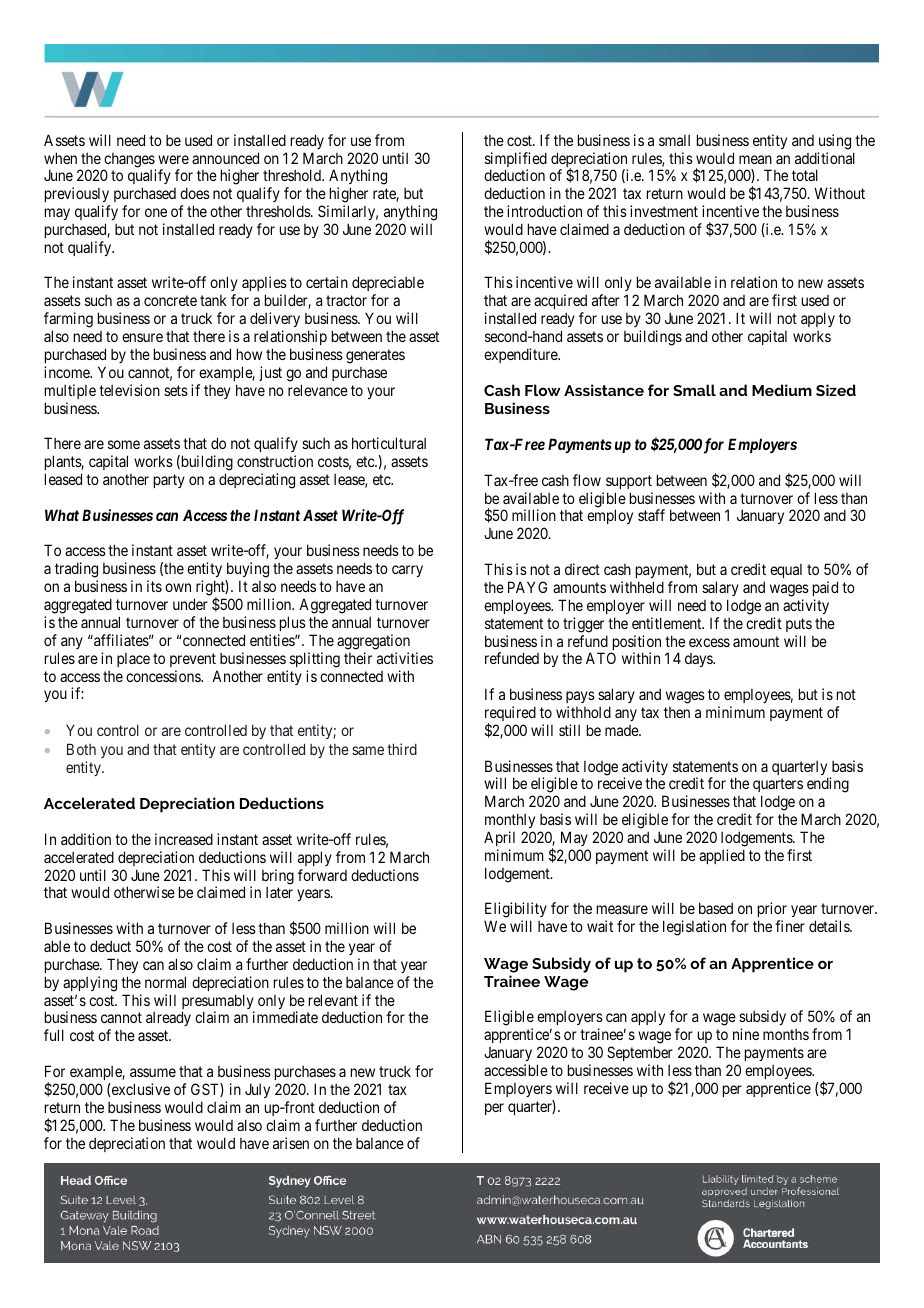  I want to click on were, so click(173, 159).
